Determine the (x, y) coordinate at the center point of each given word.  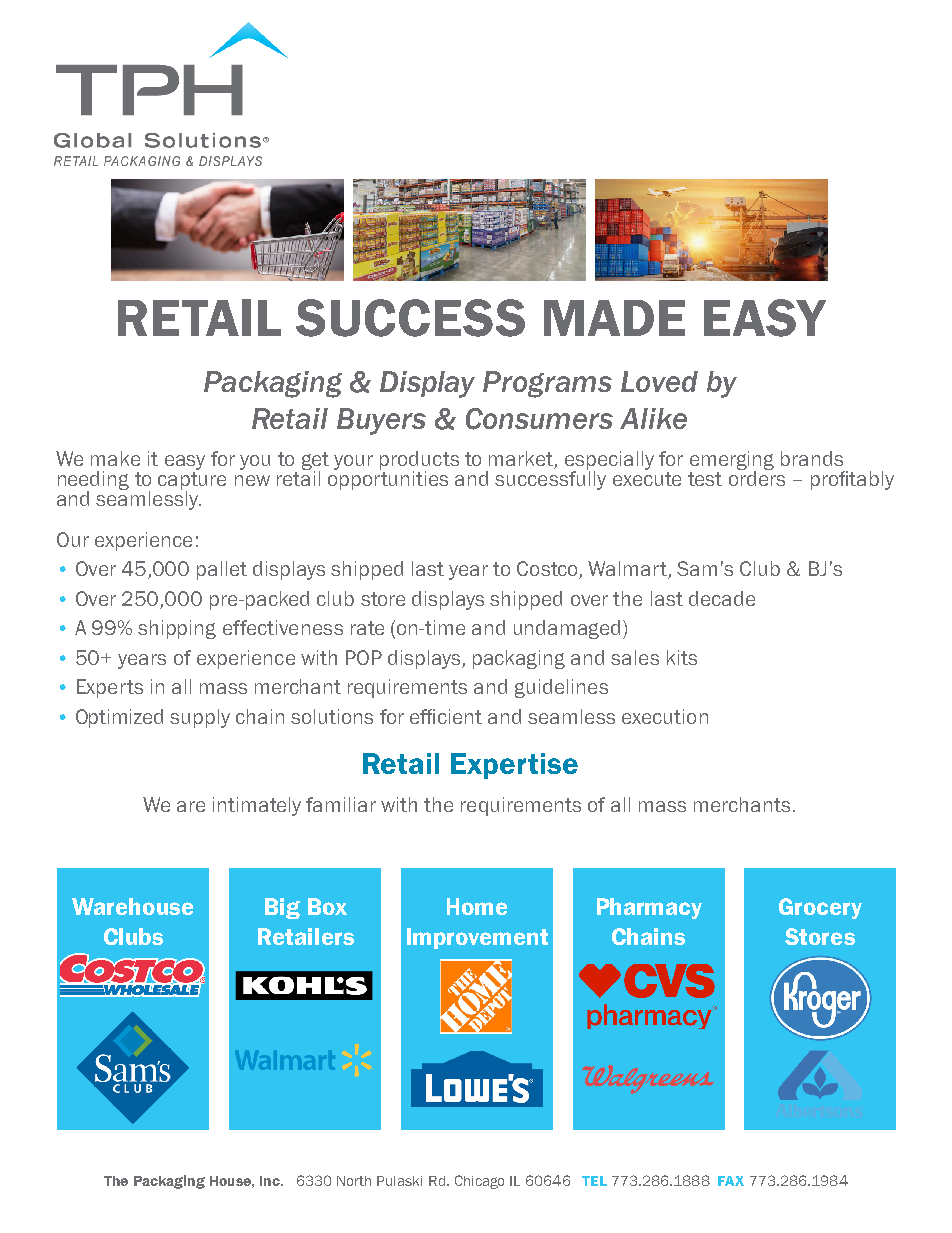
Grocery (820, 908)
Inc (271, 1181)
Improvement (477, 938)
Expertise (514, 766)
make (115, 458)
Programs (547, 384)
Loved (659, 381)
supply (200, 718)
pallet (222, 570)
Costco (548, 570)
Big (282, 908)
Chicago (479, 1182)
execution (665, 716)
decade (722, 598)
